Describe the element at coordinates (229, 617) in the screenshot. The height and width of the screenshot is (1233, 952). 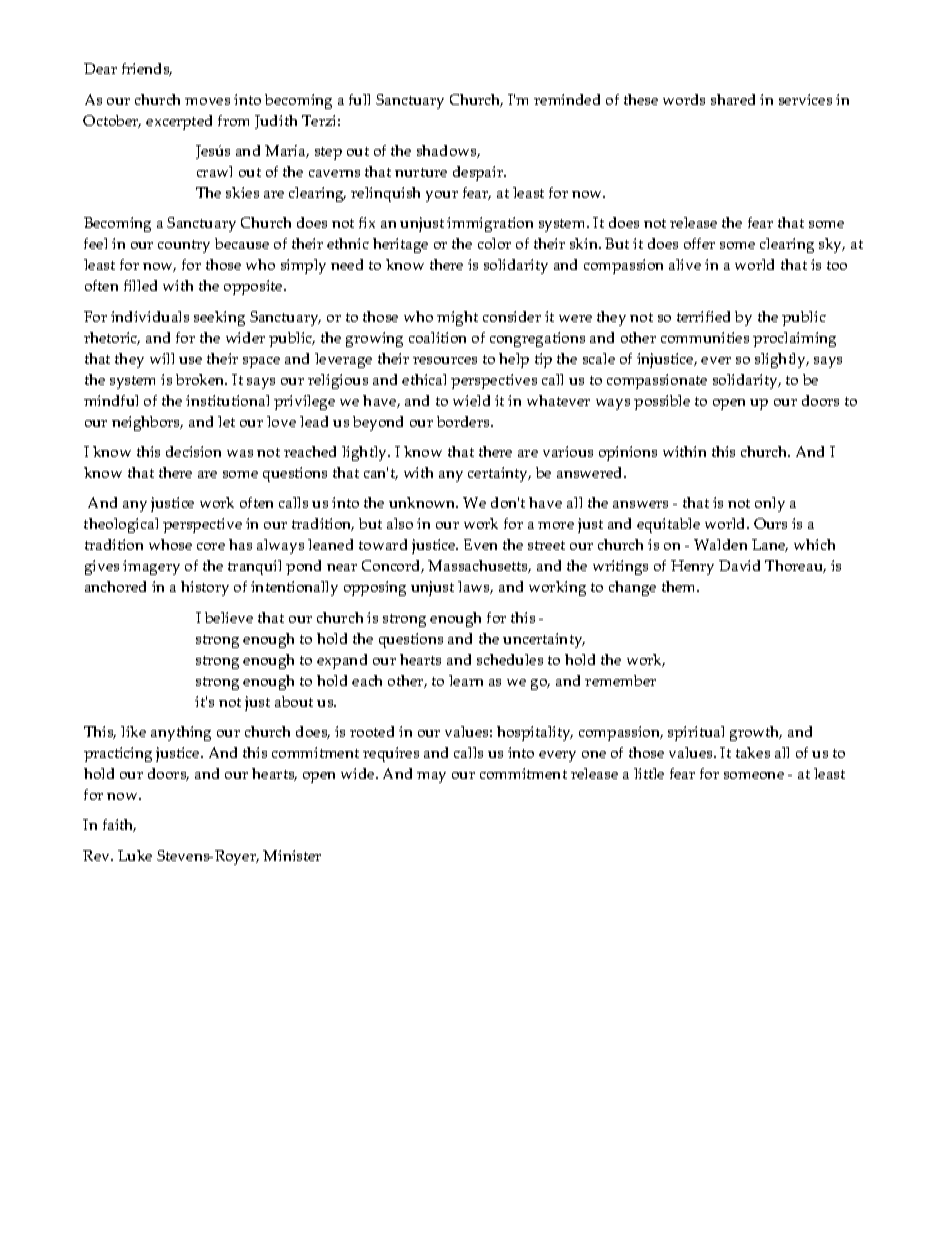
I see `believe` at that location.
